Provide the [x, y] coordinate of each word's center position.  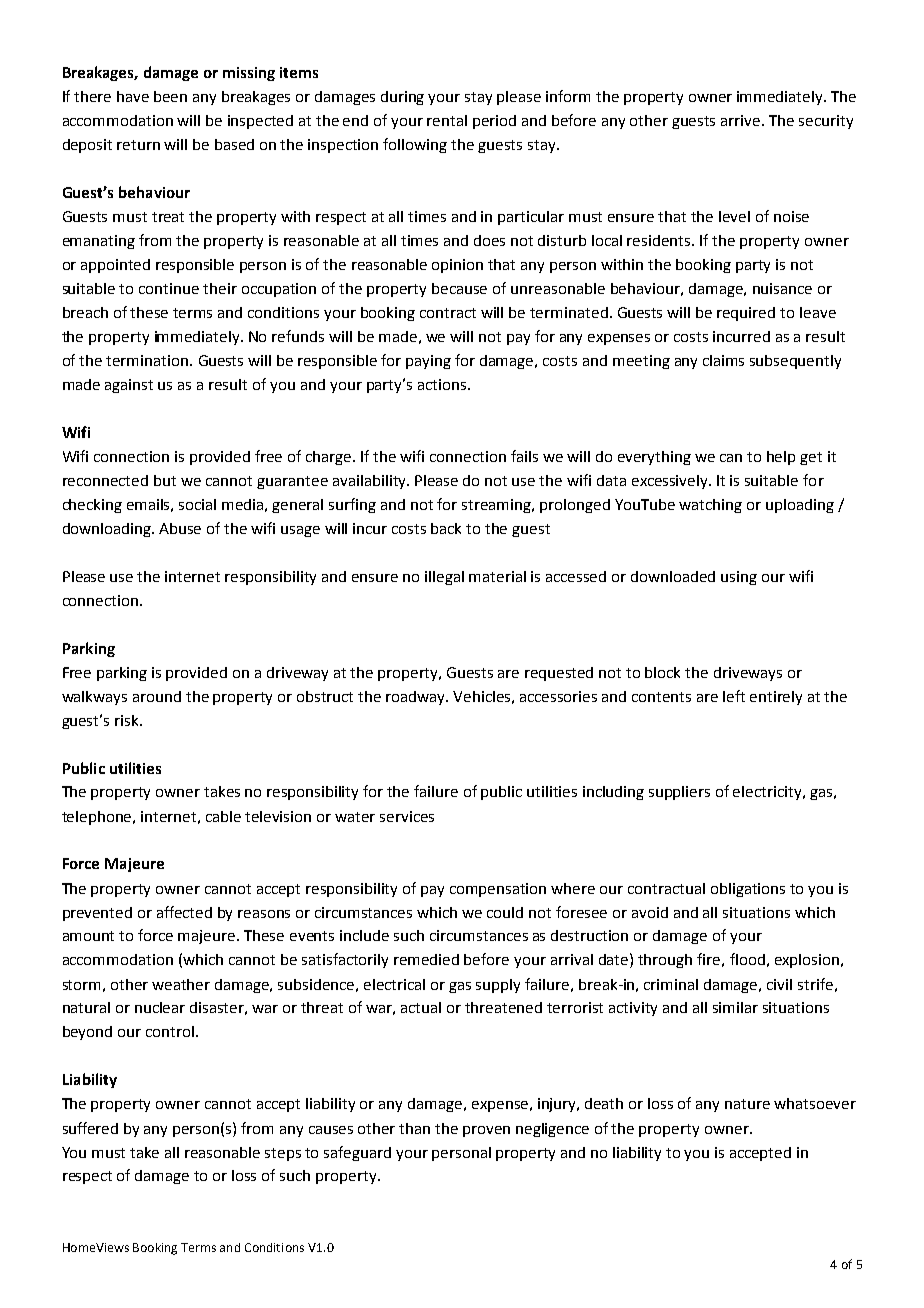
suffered [90, 1128]
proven [486, 1131]
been [170, 96]
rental [447, 120]
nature [747, 1104]
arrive [742, 120]
